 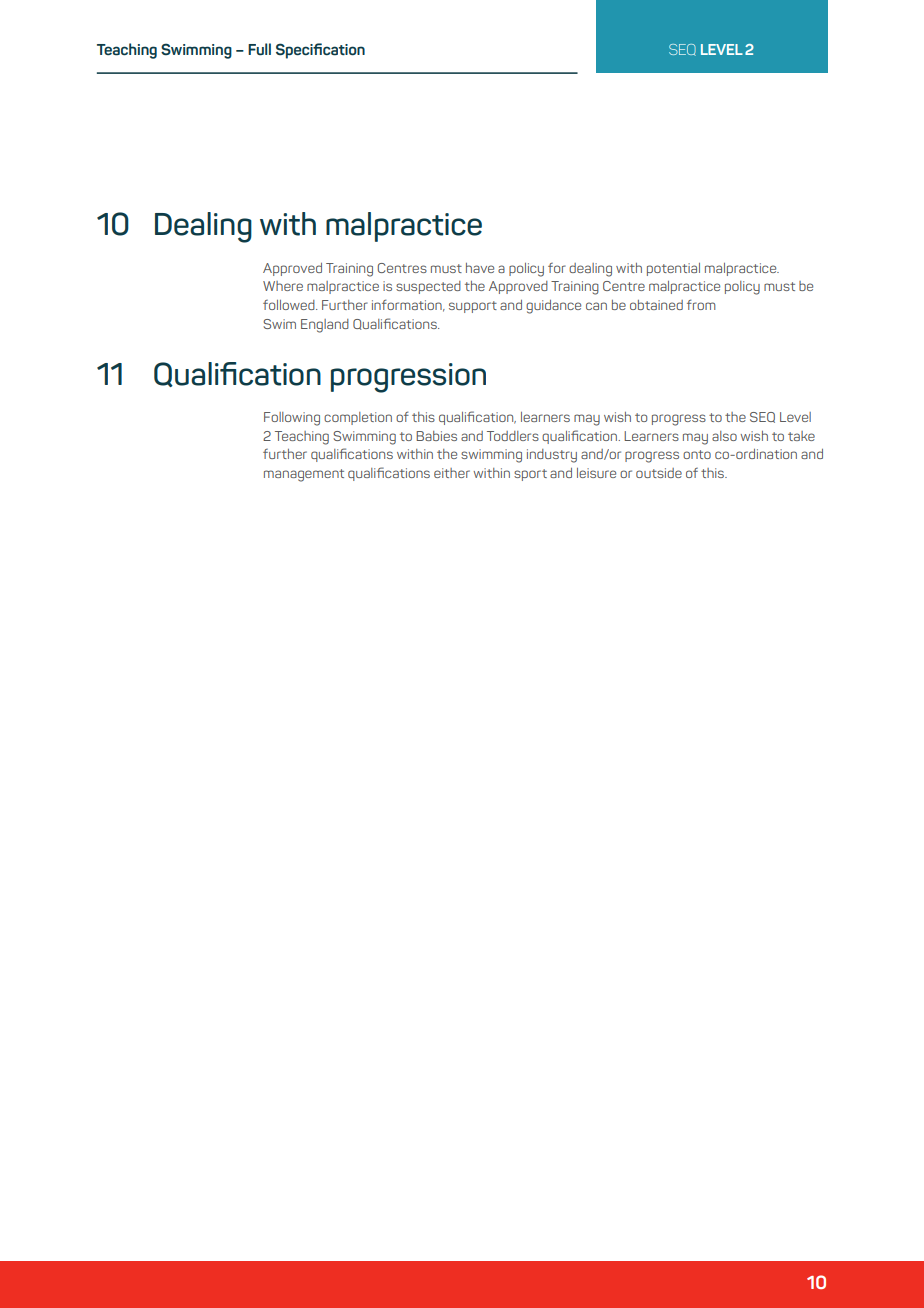 What do you see at coordinates (304, 475) in the screenshot?
I see `management` at bounding box center [304, 475].
